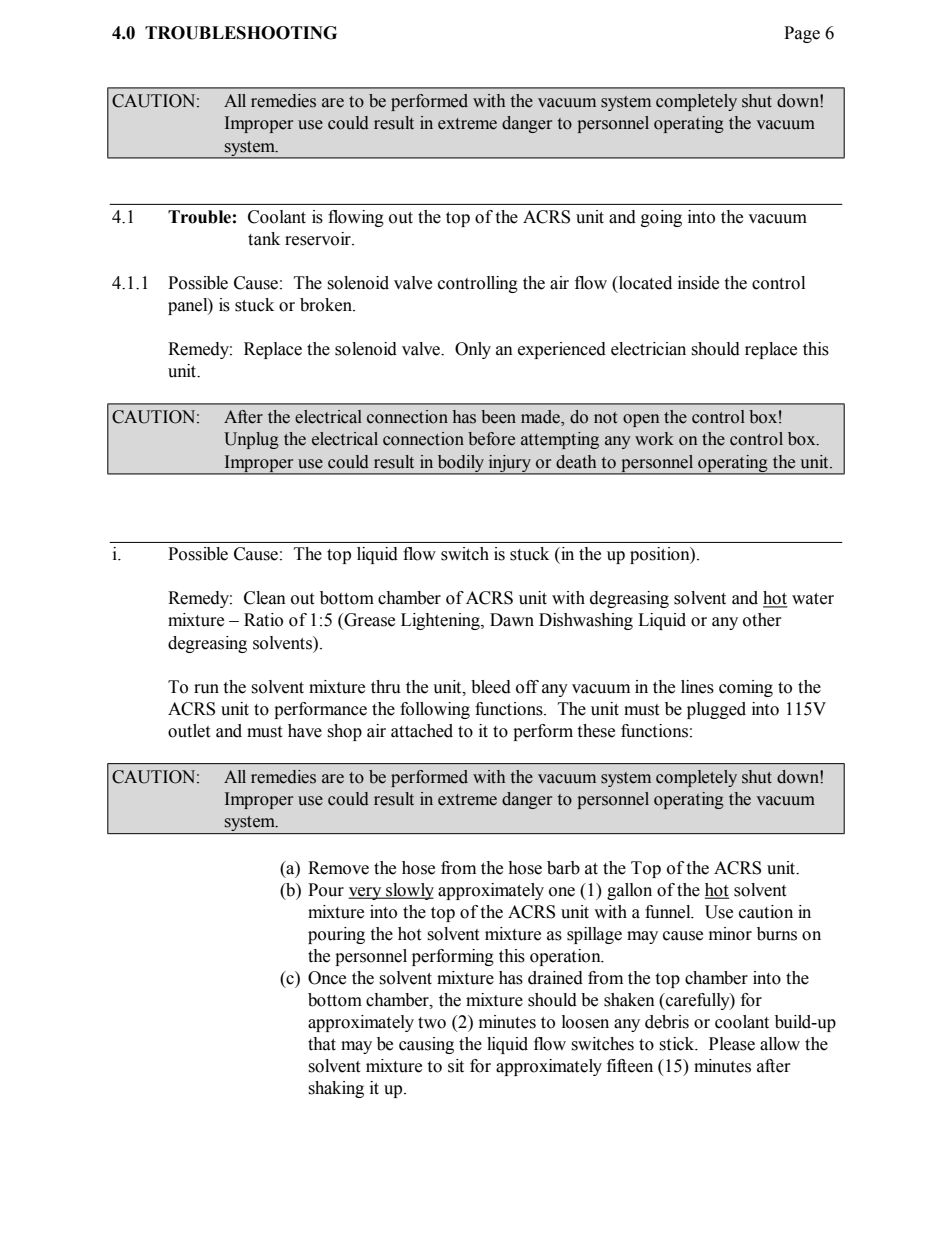  Describe the element at coordinates (426, 1045) in the image. I see `causing` at that location.
